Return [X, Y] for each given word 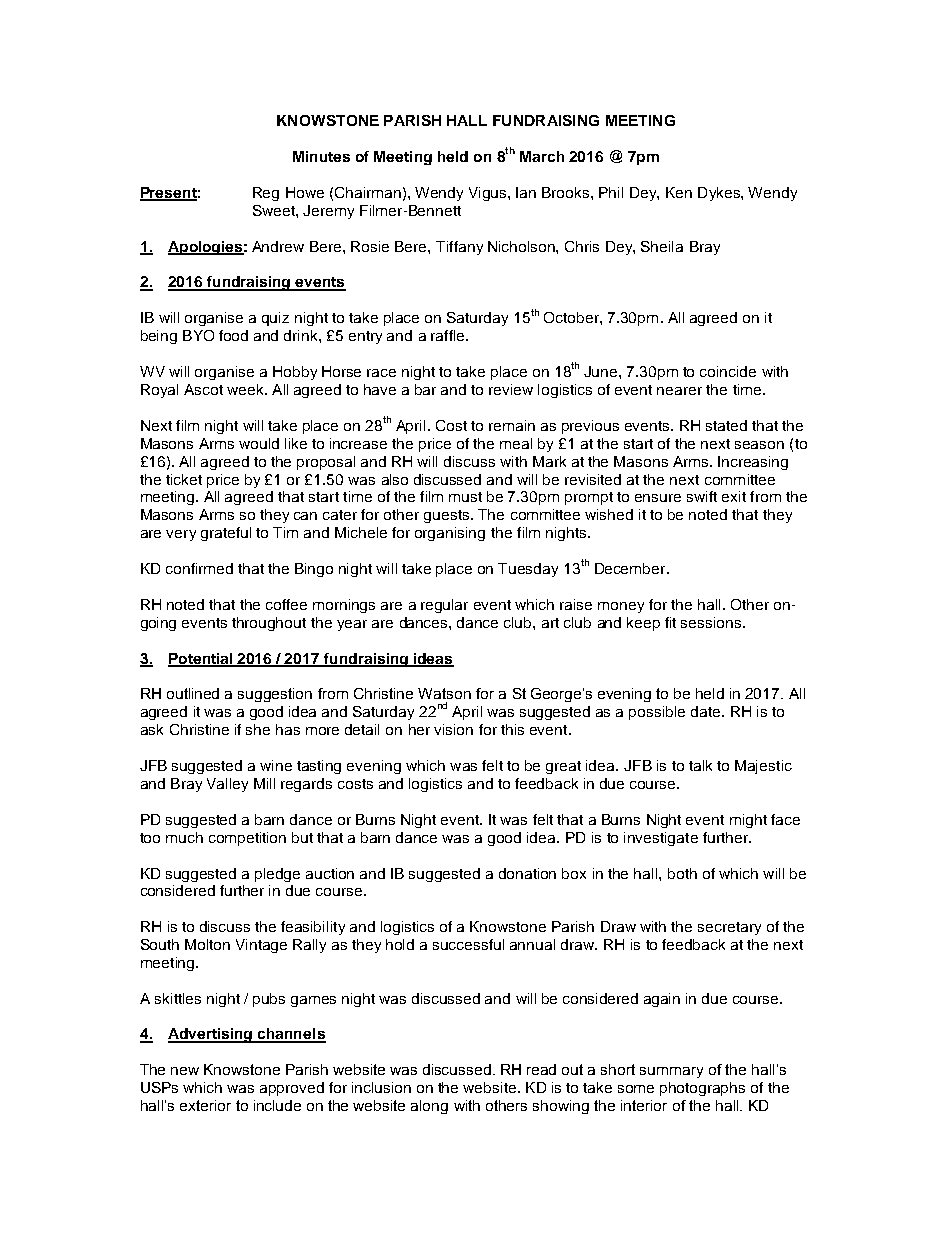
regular [444, 606]
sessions [712, 622]
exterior [205, 1105]
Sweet [275, 210]
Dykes [720, 194]
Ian [526, 192]
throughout [269, 624]
